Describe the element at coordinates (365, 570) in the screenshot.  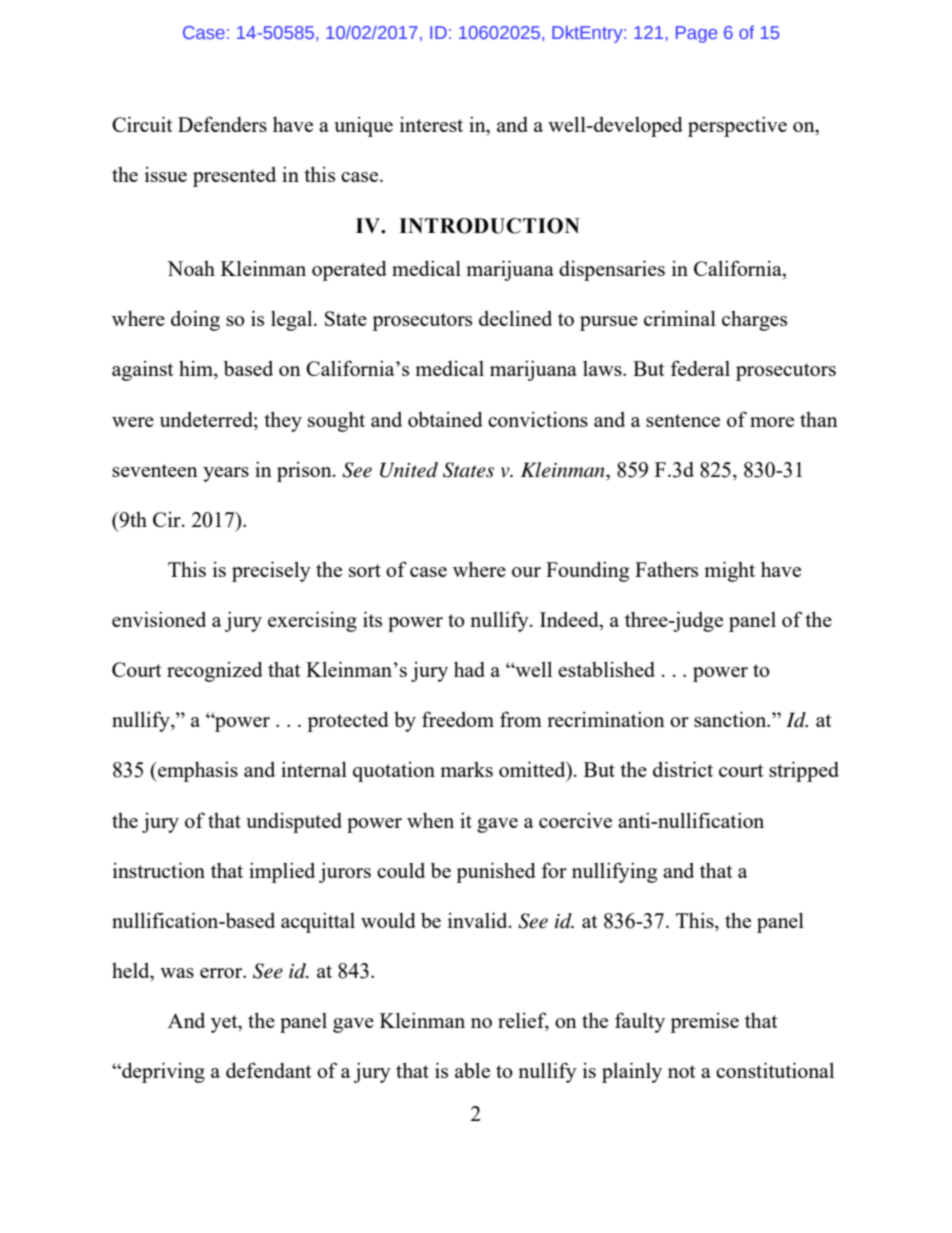
I see `sort` at that location.
